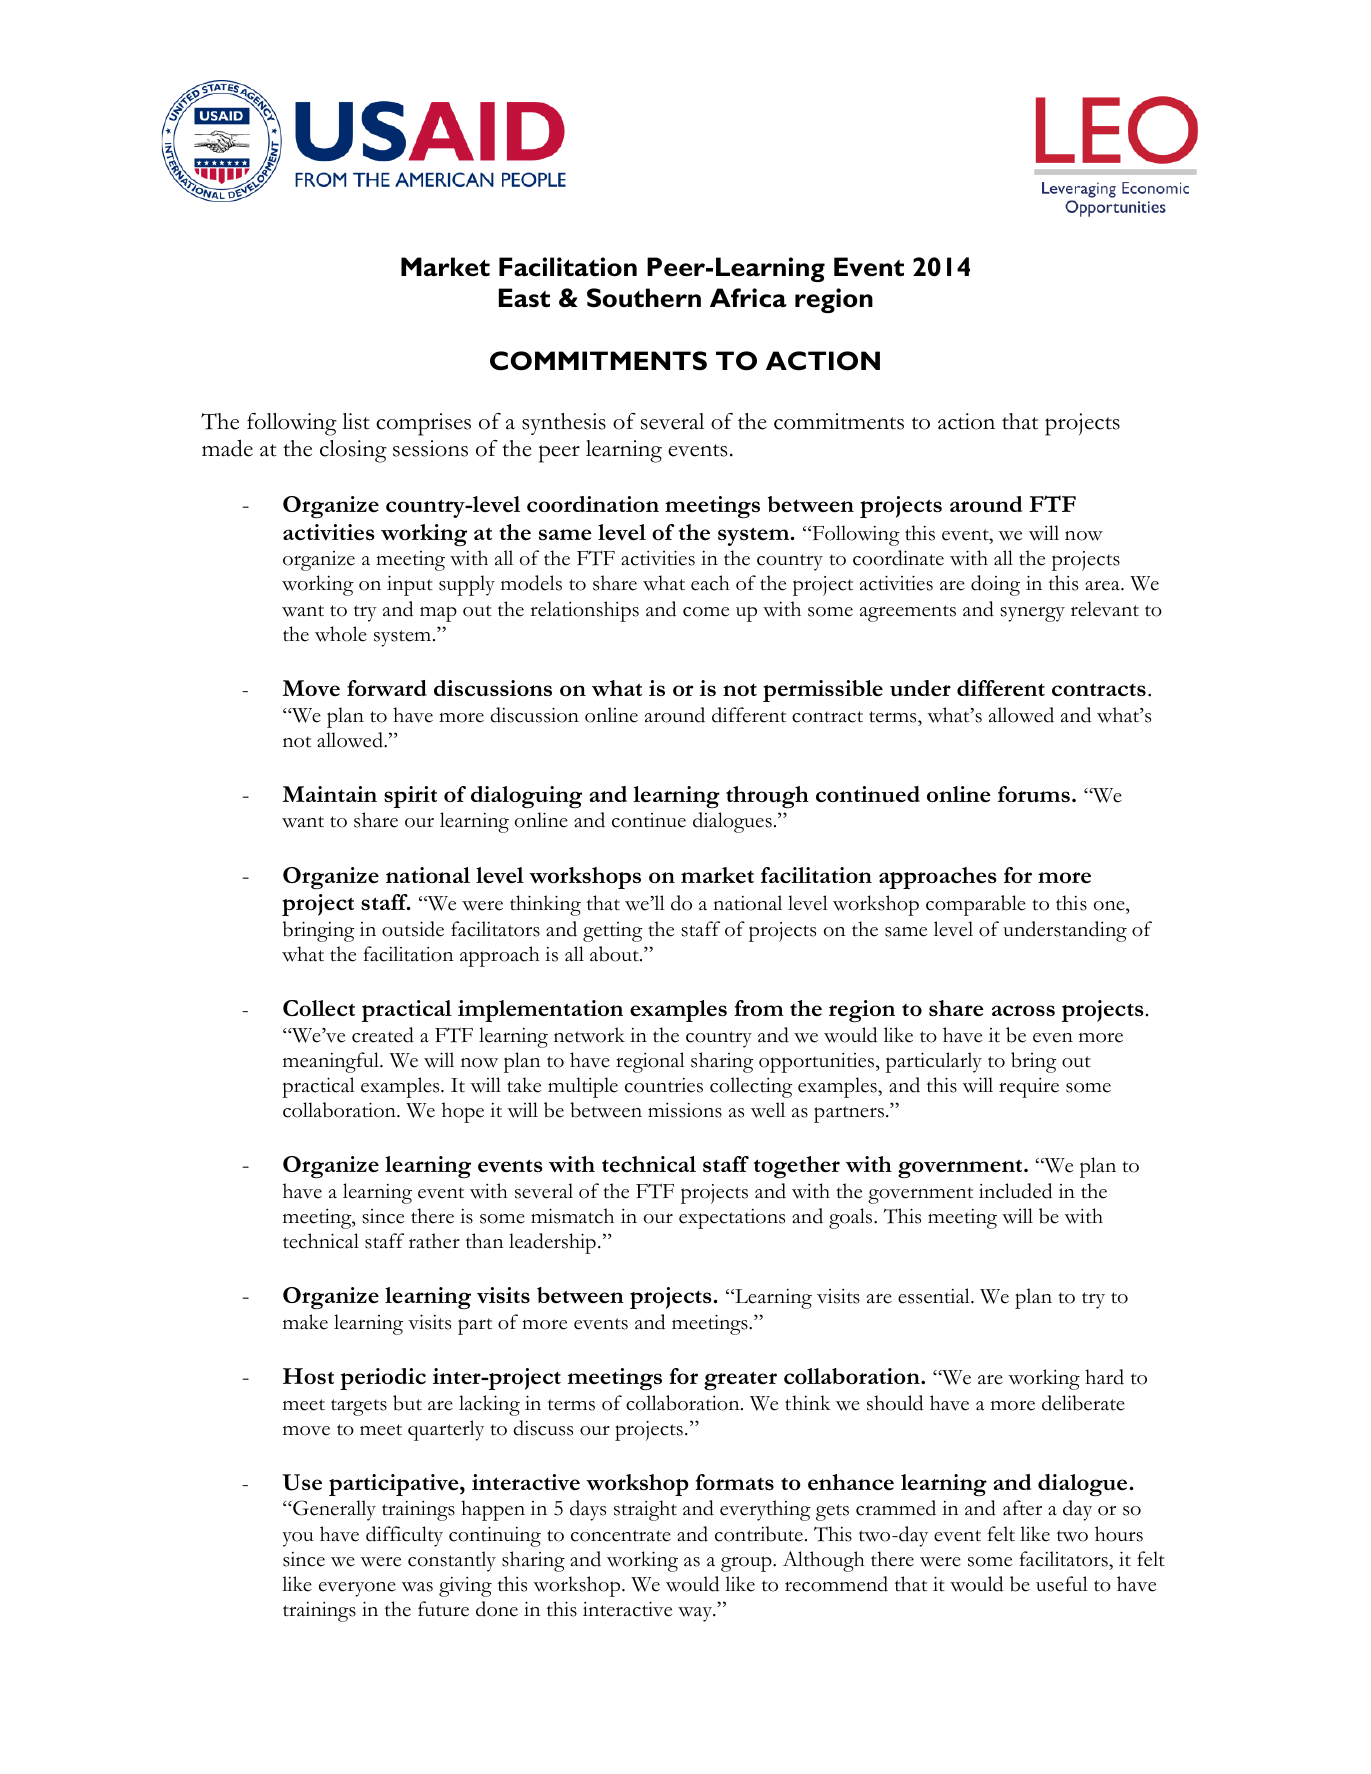  Describe the element at coordinates (329, 794) in the image. I see `Maintain` at that location.
